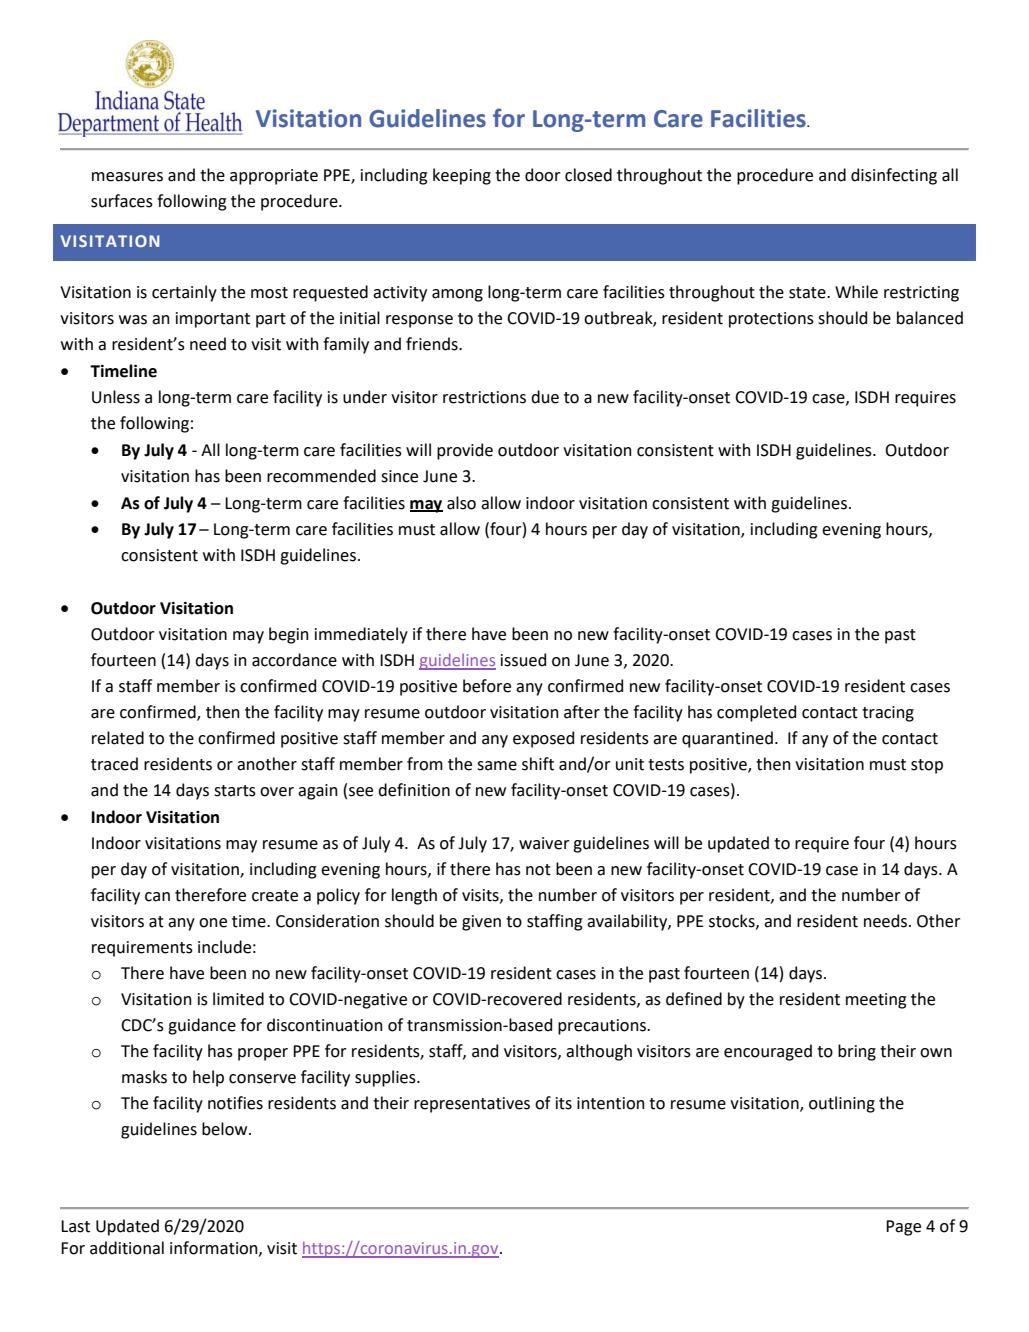 Image resolution: width=1029 pixels, height=1332 pixels. What do you see at coordinates (894, 176) in the screenshot?
I see `disinfecting` at bounding box center [894, 176].
